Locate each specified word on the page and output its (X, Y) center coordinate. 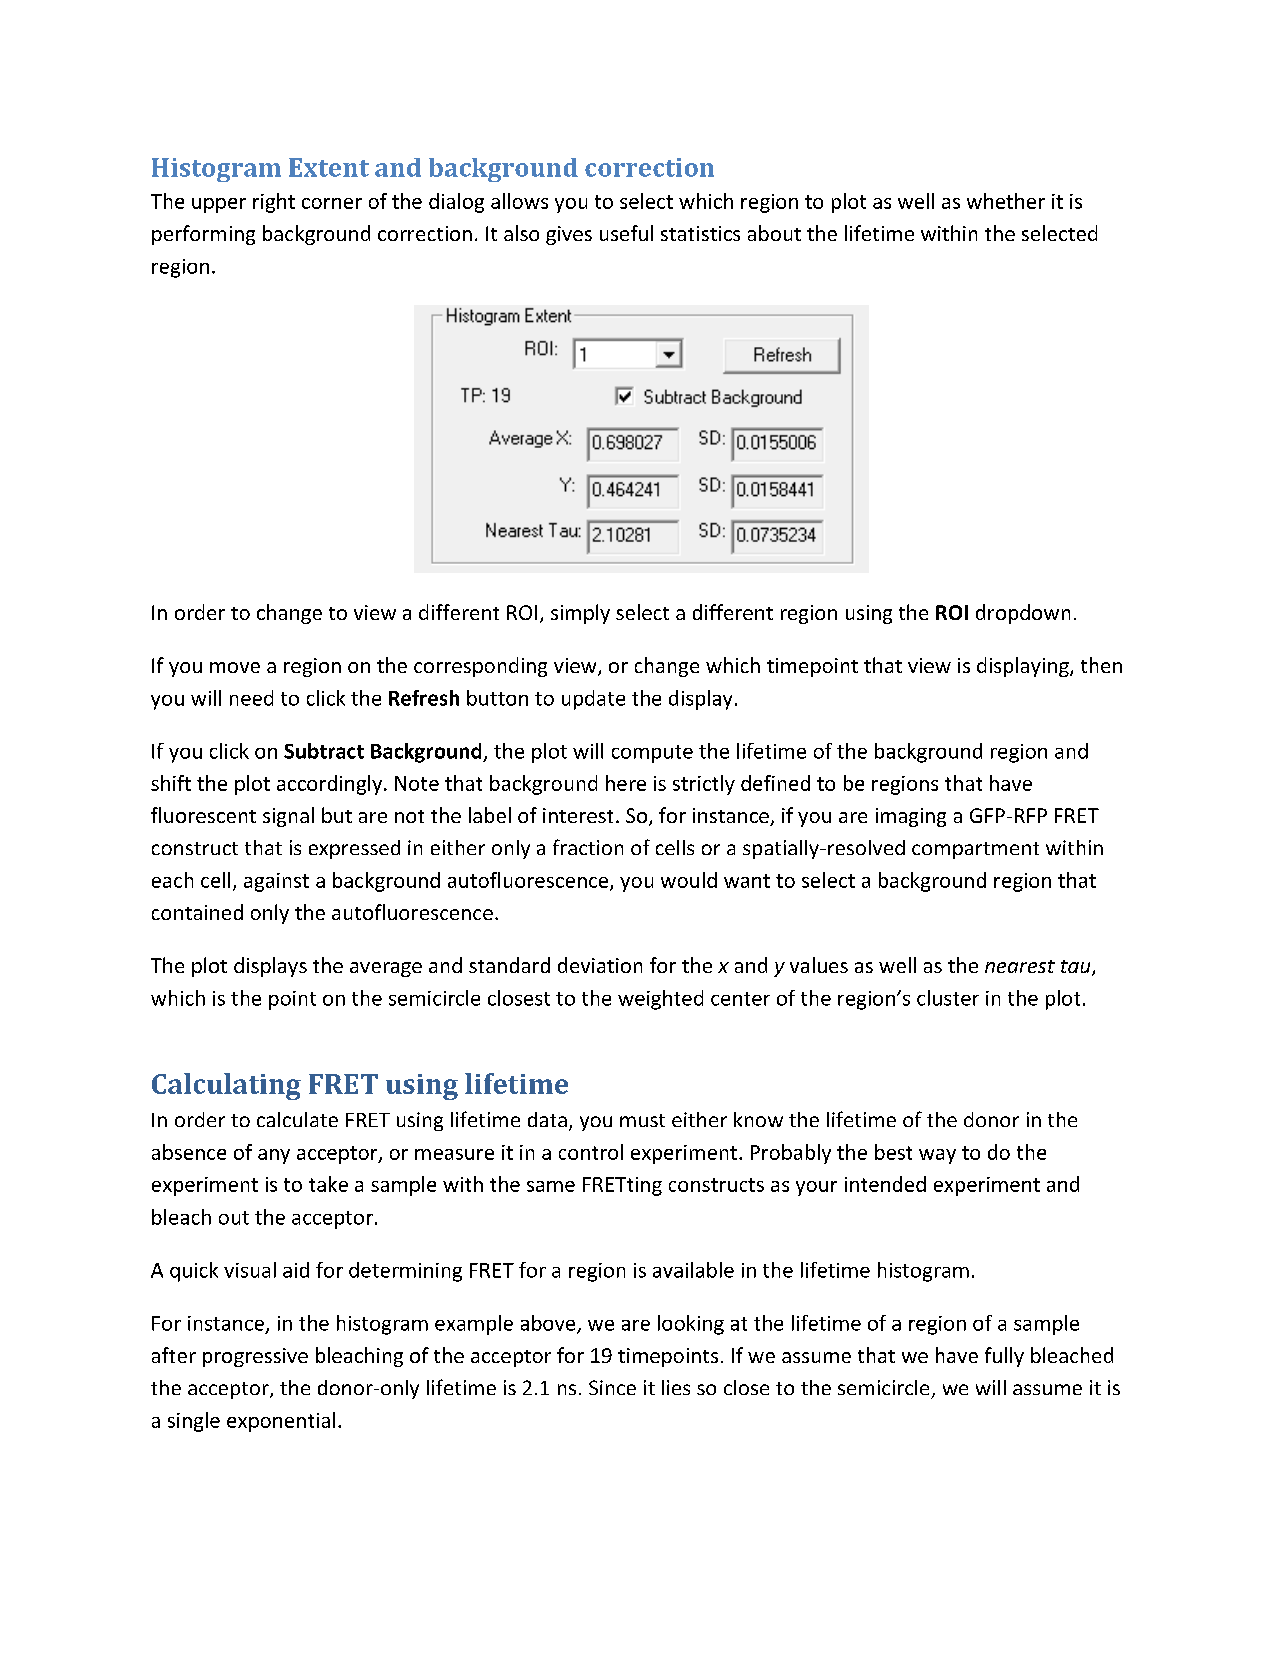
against (276, 882)
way (937, 1156)
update (593, 700)
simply (580, 614)
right (274, 203)
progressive (255, 1357)
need (251, 698)
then (1101, 665)
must (642, 1120)
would (689, 880)
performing (203, 235)
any (274, 1156)
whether (1006, 201)
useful (626, 233)
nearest (1020, 966)
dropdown (1023, 614)
